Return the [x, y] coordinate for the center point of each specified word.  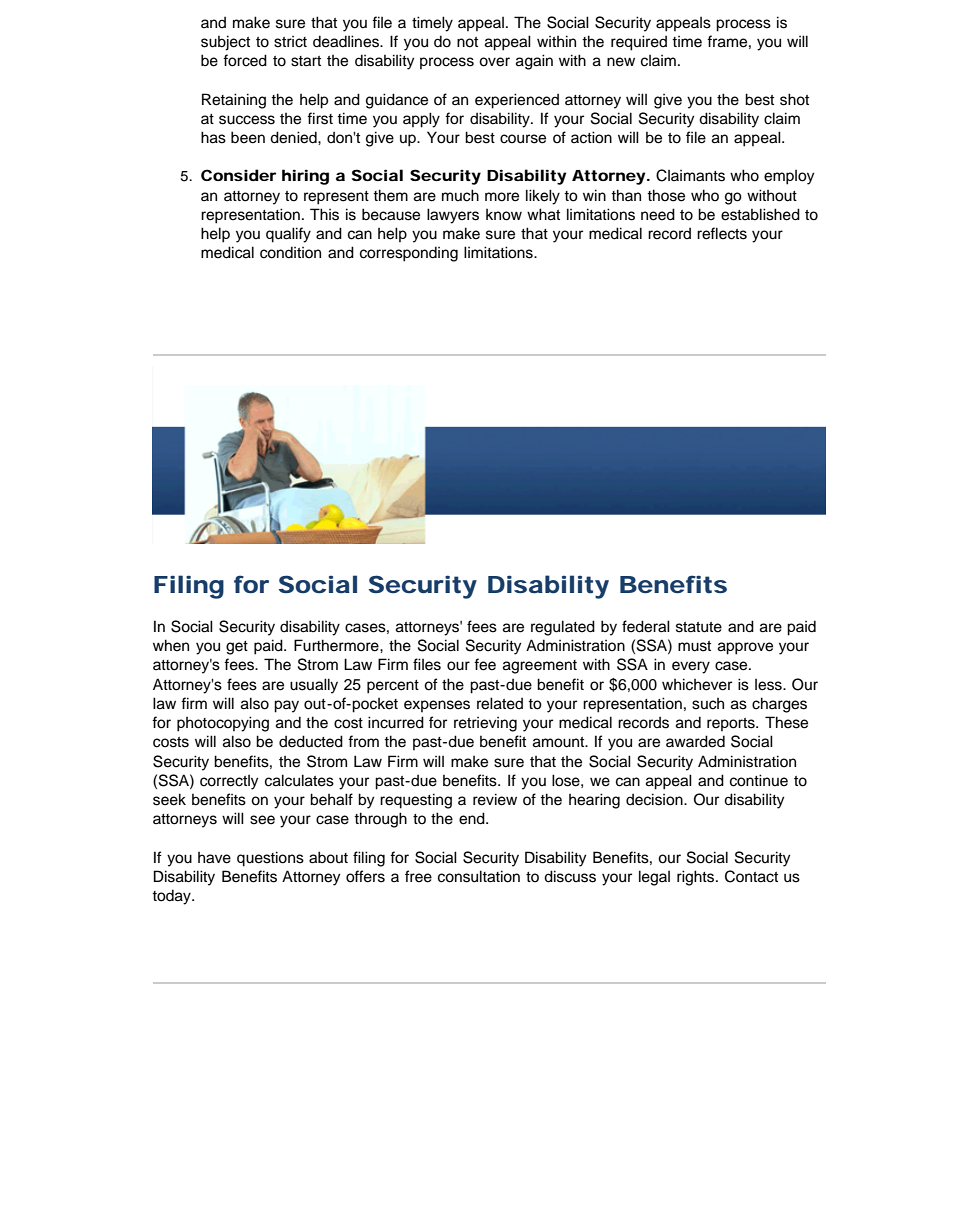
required [639, 43]
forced [245, 60]
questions [270, 859]
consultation [479, 876]
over [494, 62]
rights [697, 878]
